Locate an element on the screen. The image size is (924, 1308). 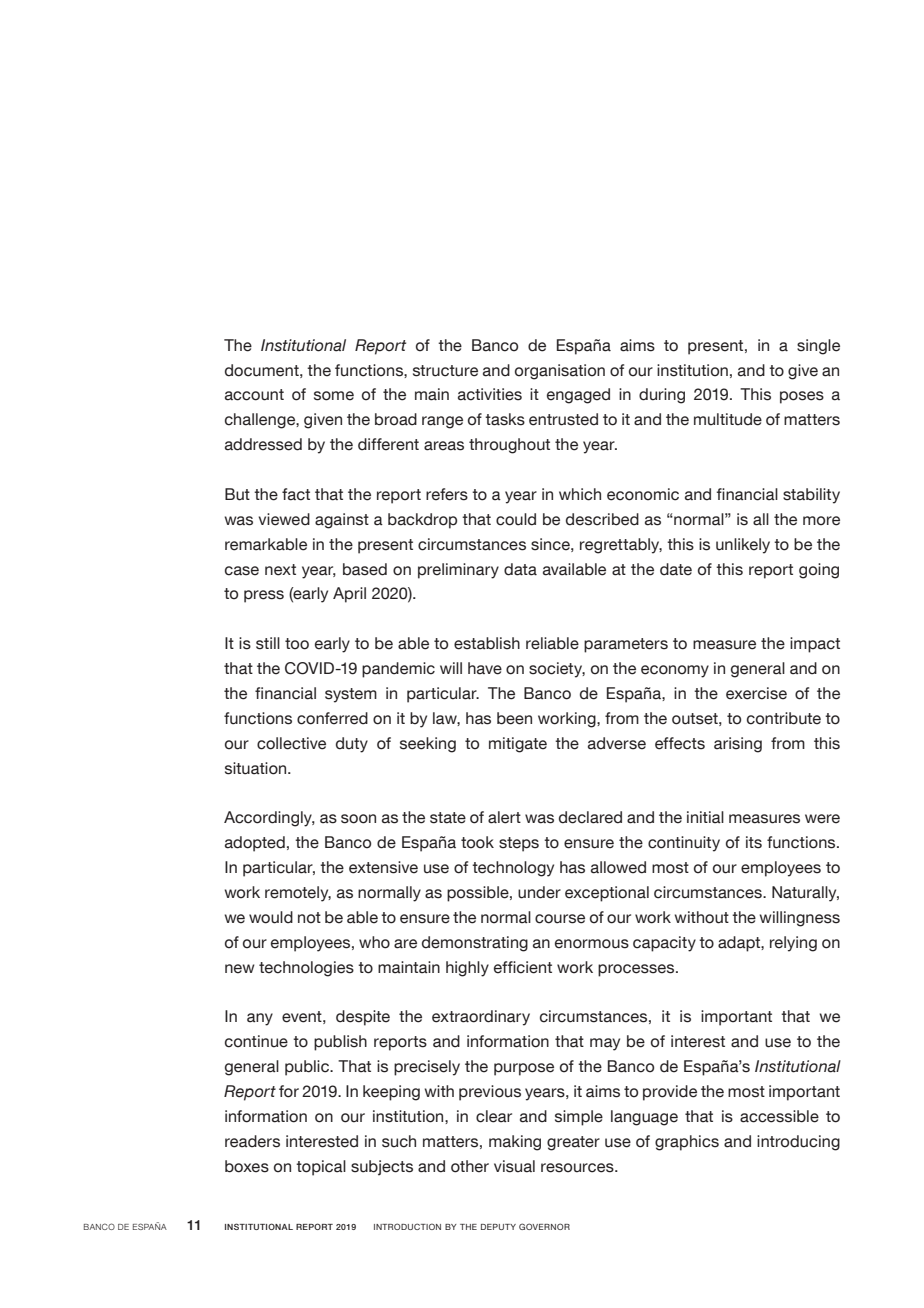
publish is located at coordinates (340, 1043).
